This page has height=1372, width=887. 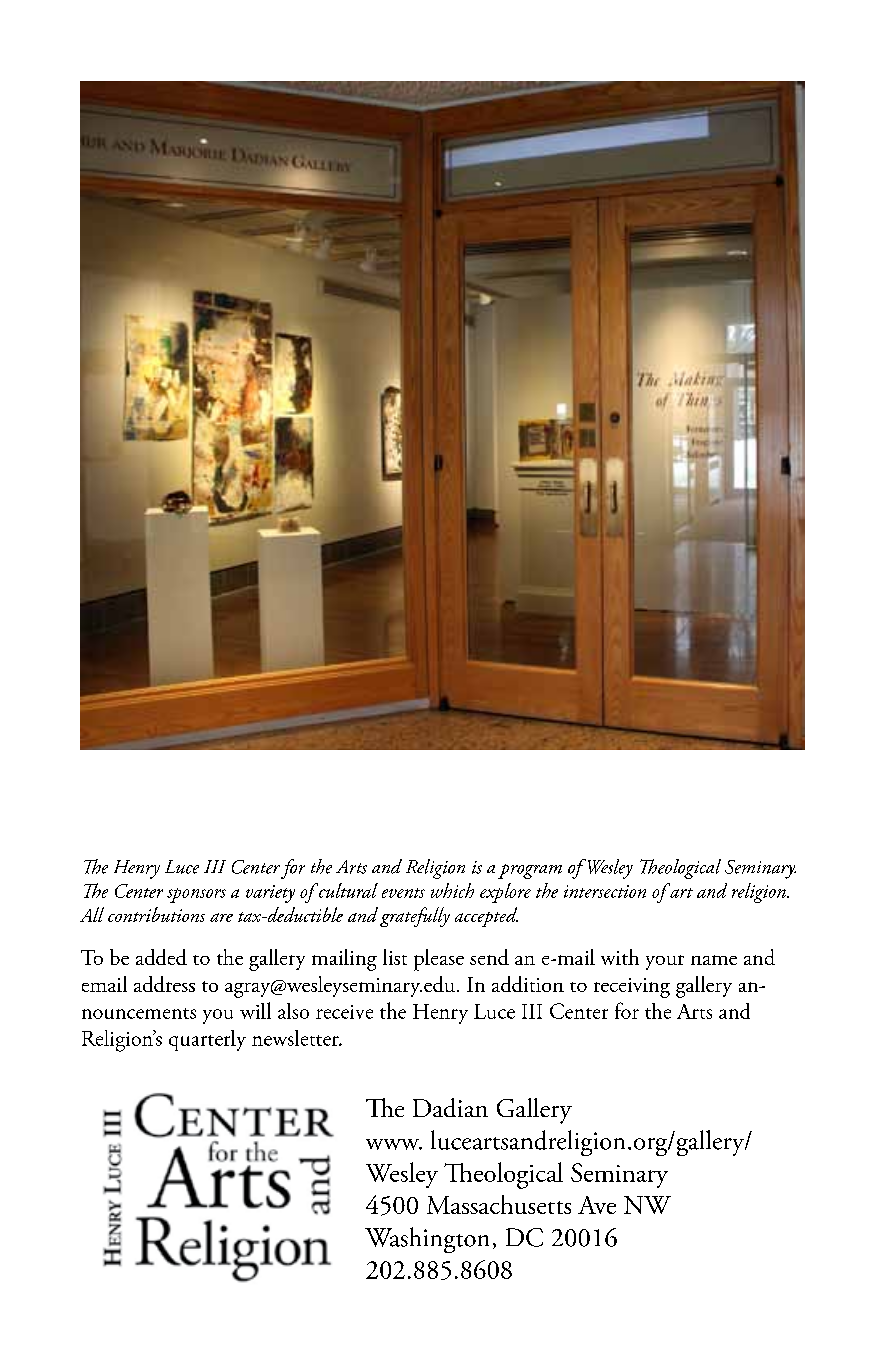 I want to click on intersection, so click(x=605, y=891).
